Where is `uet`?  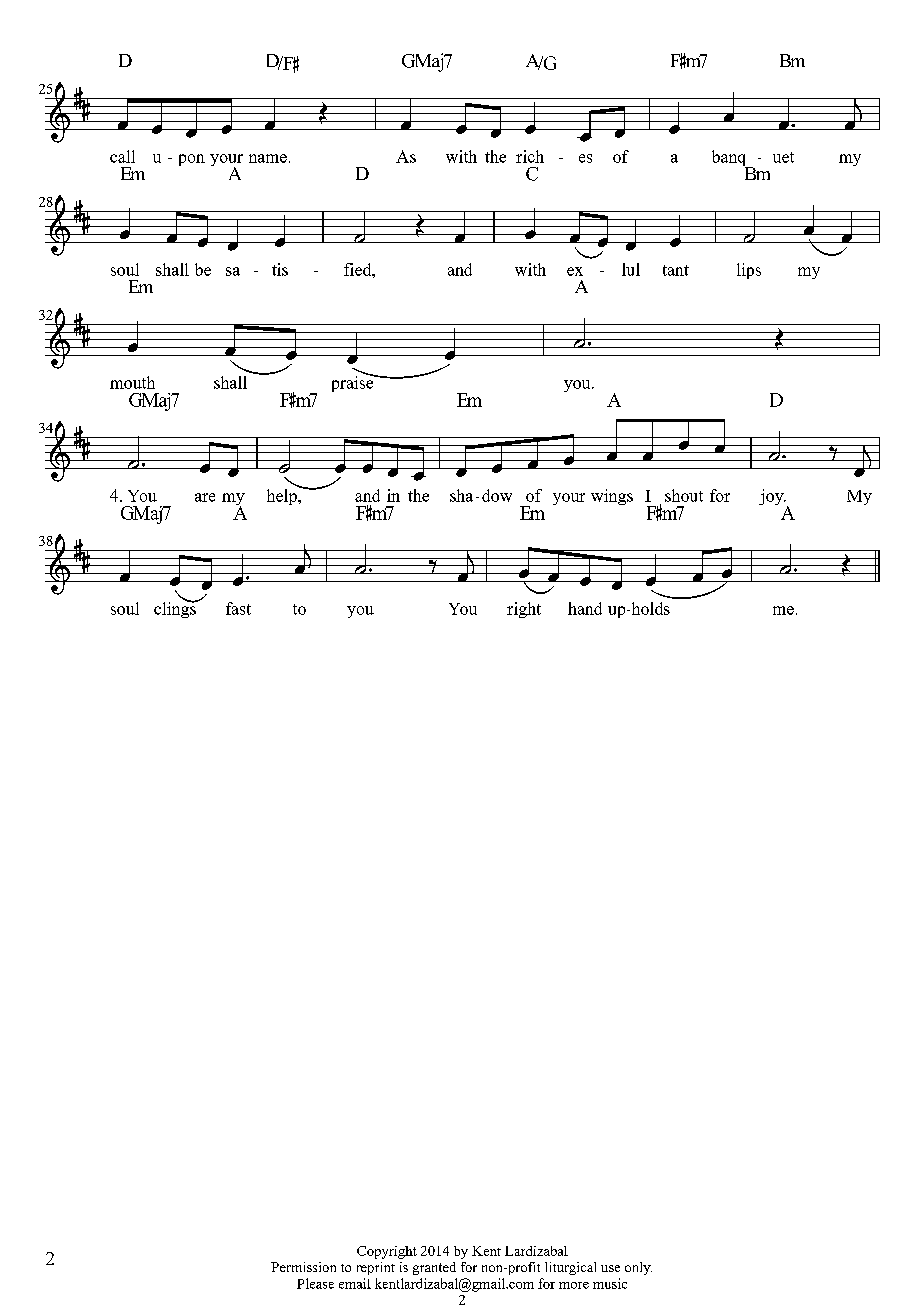
uet is located at coordinates (783, 157).
